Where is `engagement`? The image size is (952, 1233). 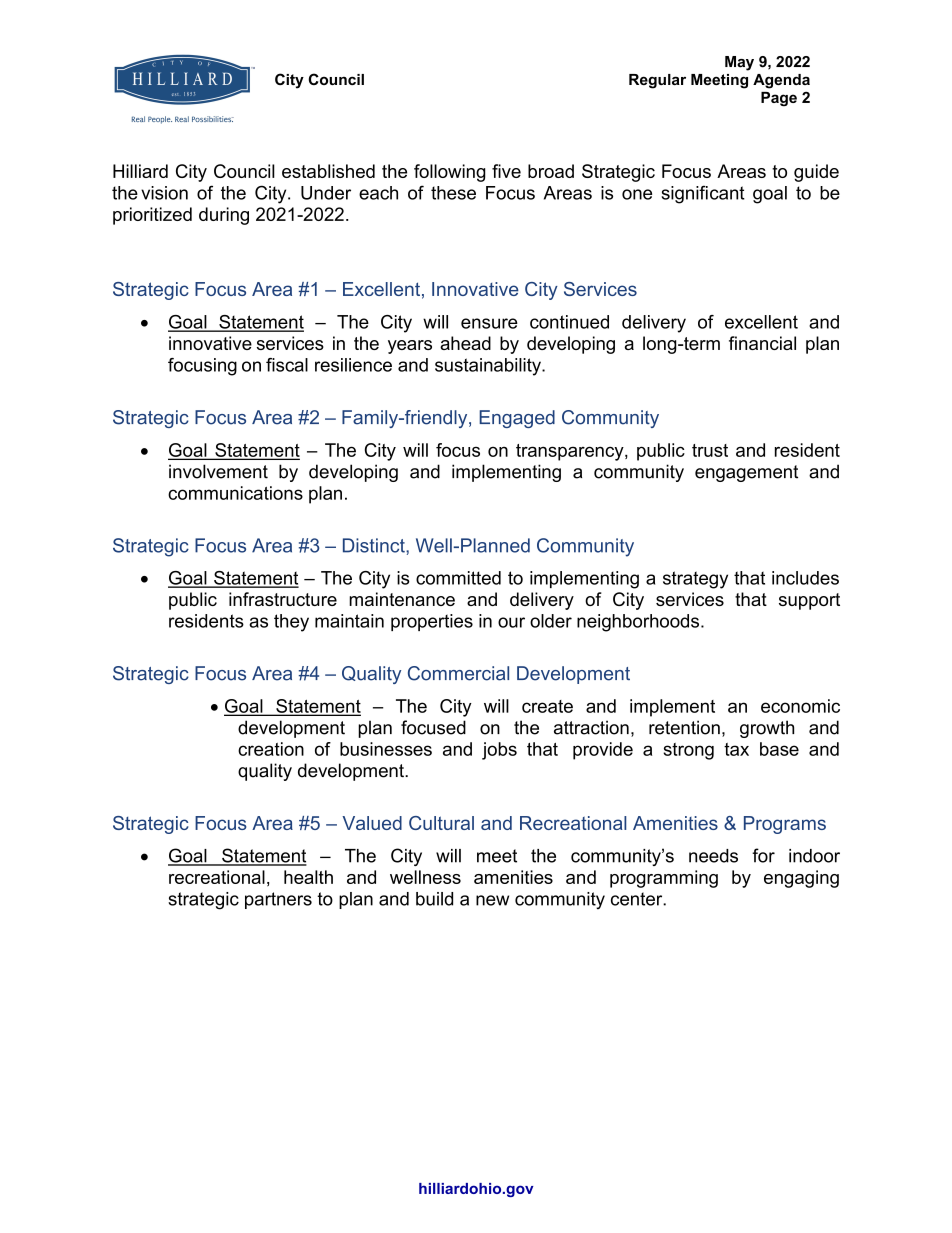
engagement is located at coordinates (746, 473).
